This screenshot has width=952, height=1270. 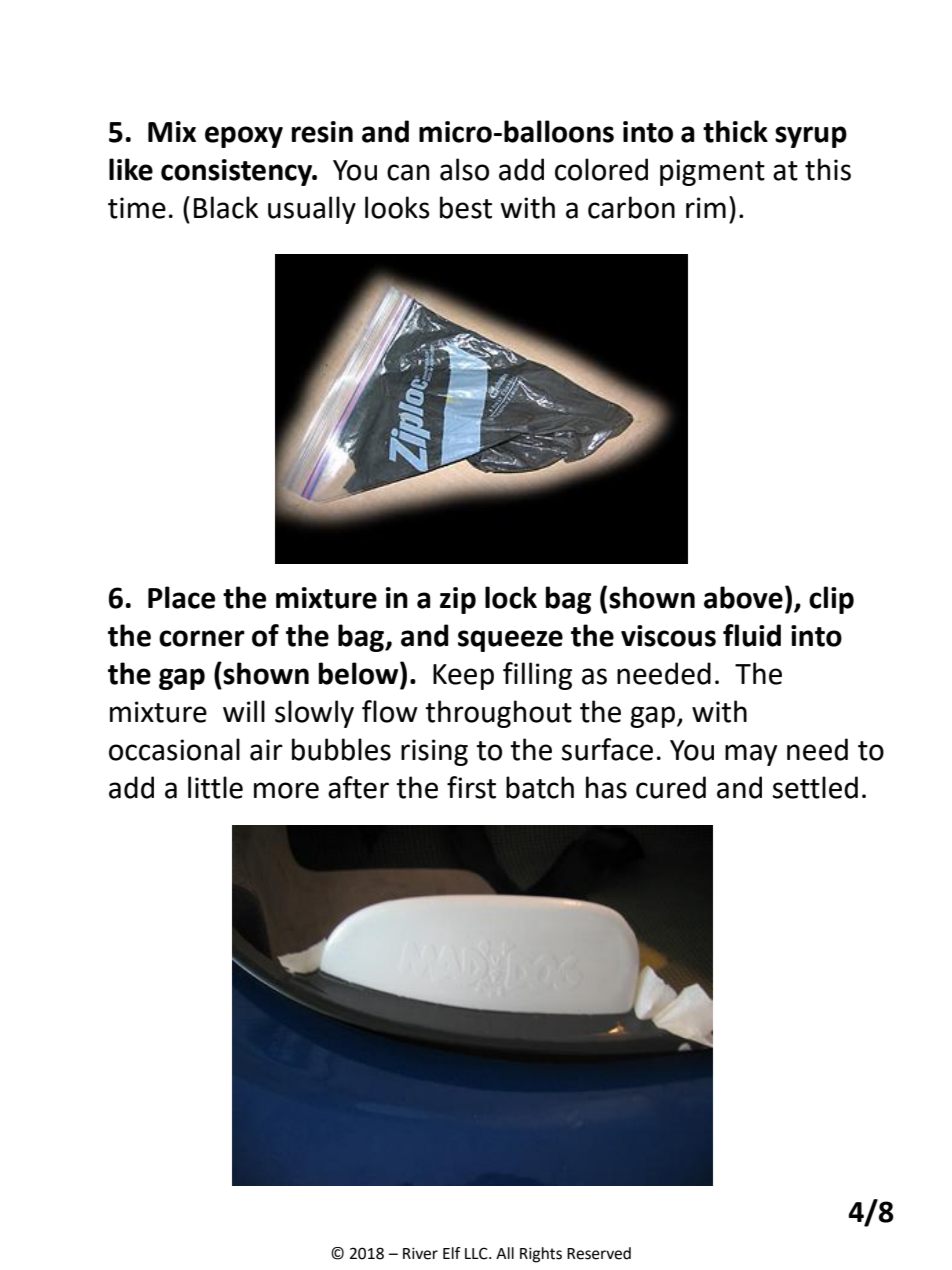 What do you see at coordinates (464, 169) in the screenshot?
I see `also` at bounding box center [464, 169].
